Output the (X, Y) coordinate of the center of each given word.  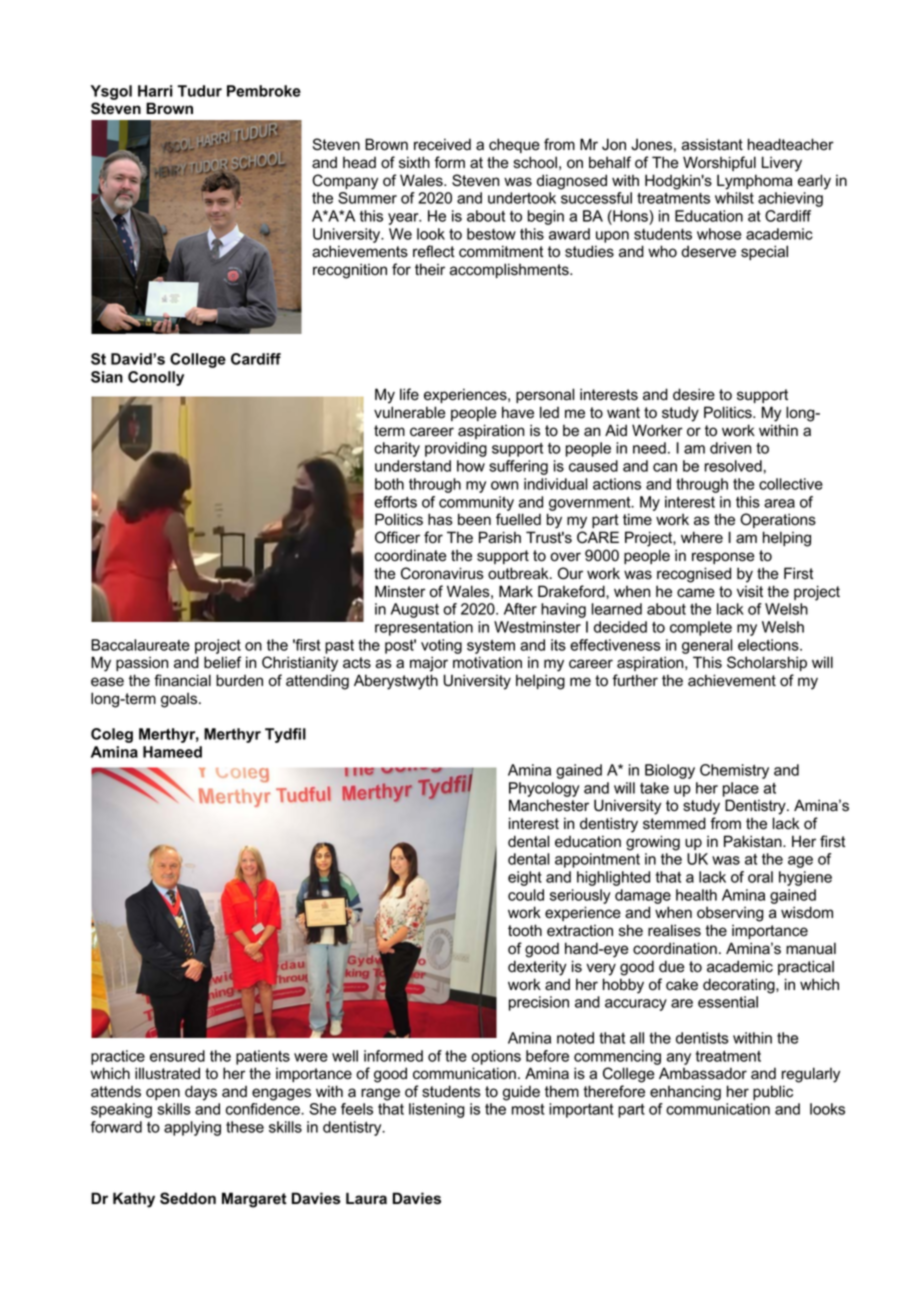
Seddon (188, 1198)
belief (222, 662)
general (707, 646)
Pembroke (264, 91)
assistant (712, 144)
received (442, 144)
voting (441, 646)
